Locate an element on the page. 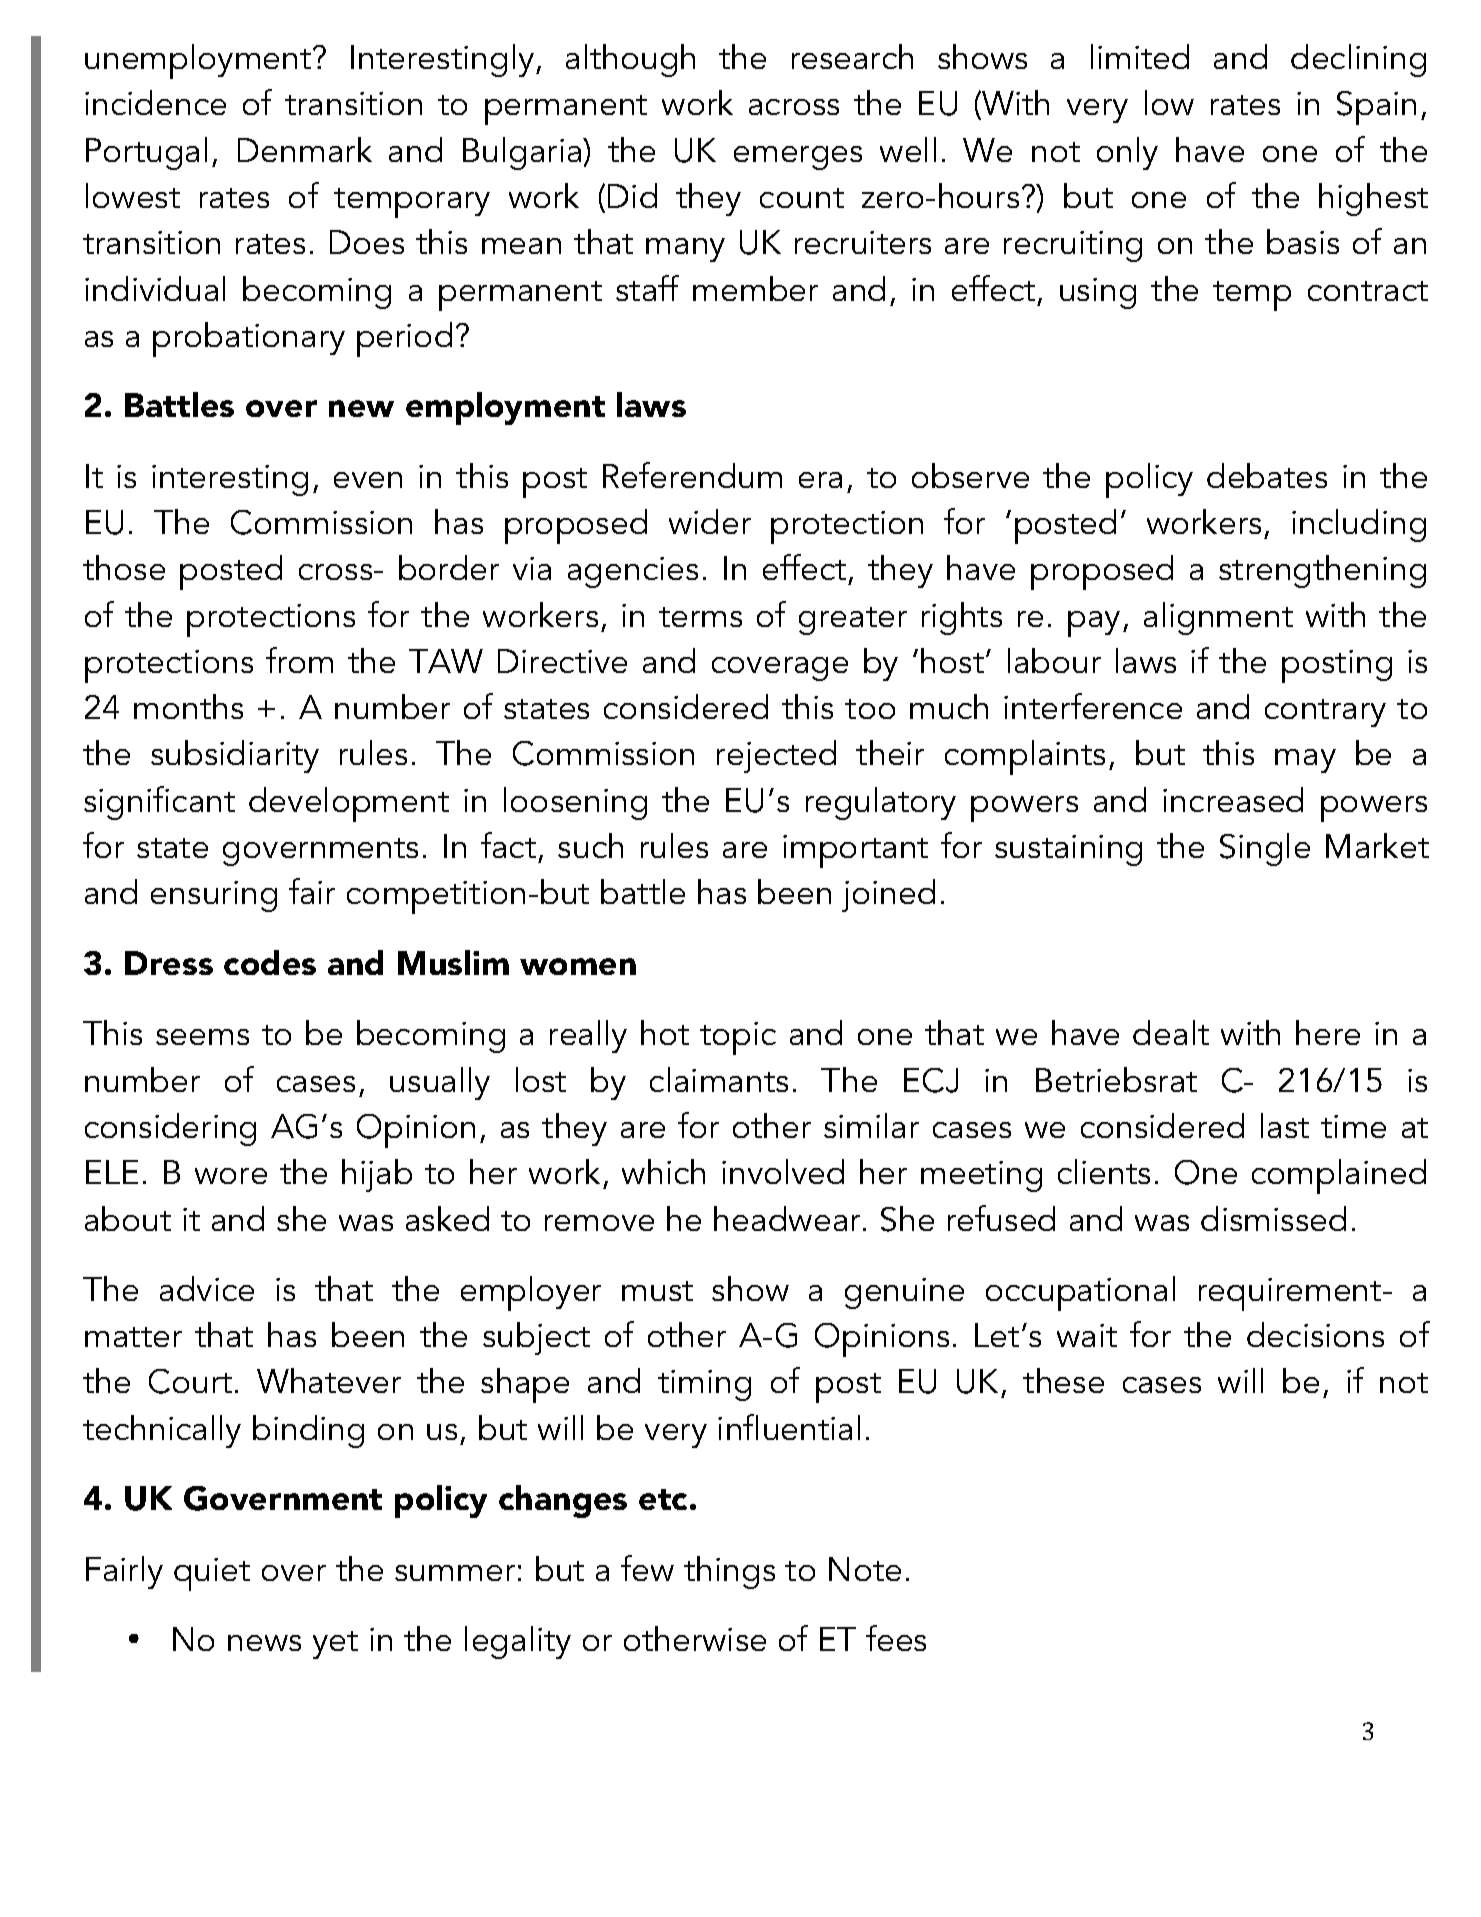  last is located at coordinates (1285, 1125).
